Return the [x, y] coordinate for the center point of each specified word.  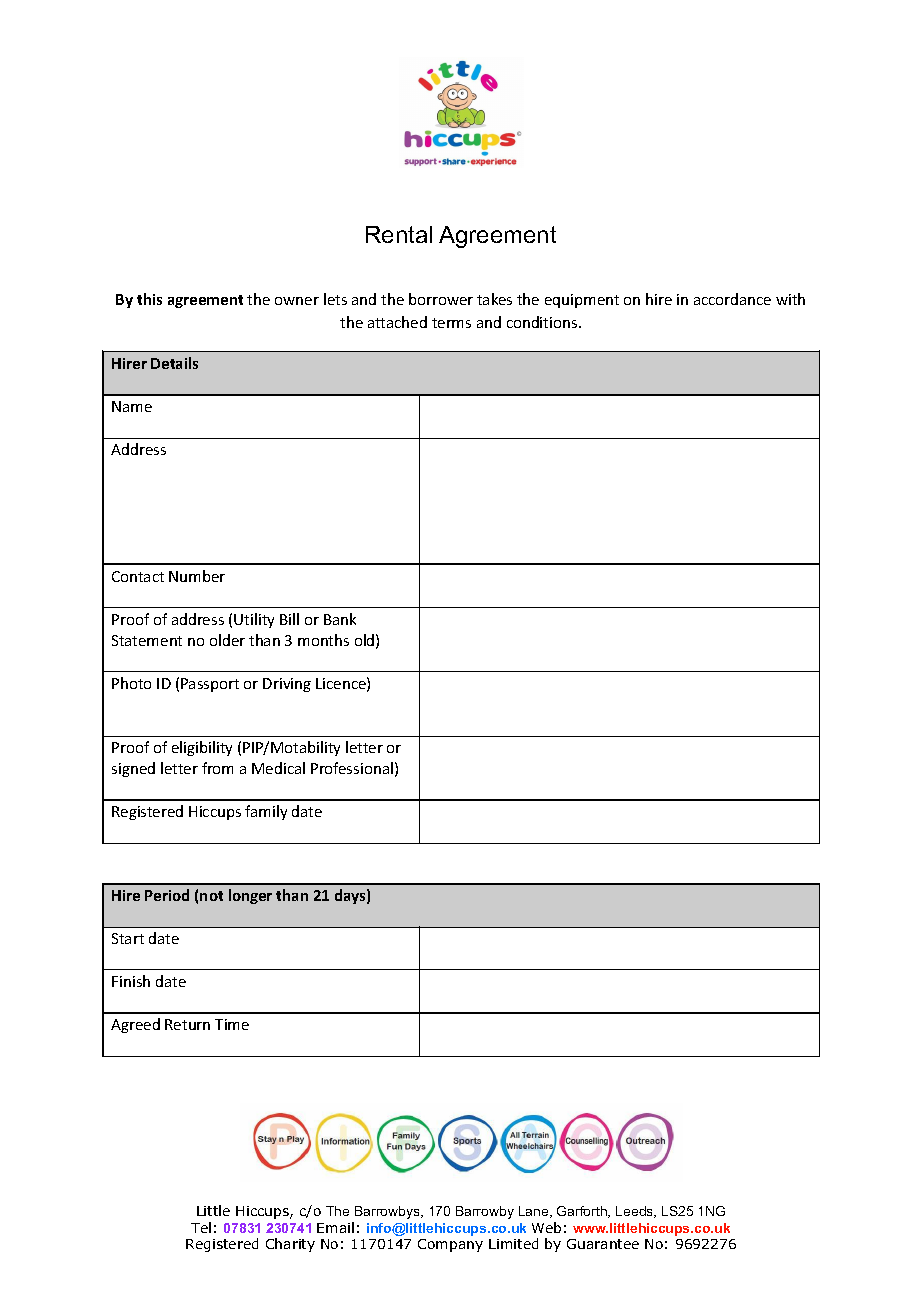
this [149, 299]
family [266, 812]
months [323, 640]
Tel [201, 1227]
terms [451, 323]
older [227, 640]
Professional [352, 768]
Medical [278, 768]
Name [132, 406]
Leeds [636, 1212]
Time [232, 1024]
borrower [441, 299]
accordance [732, 299]
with [790, 299]
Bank [340, 619]
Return [187, 1024]
